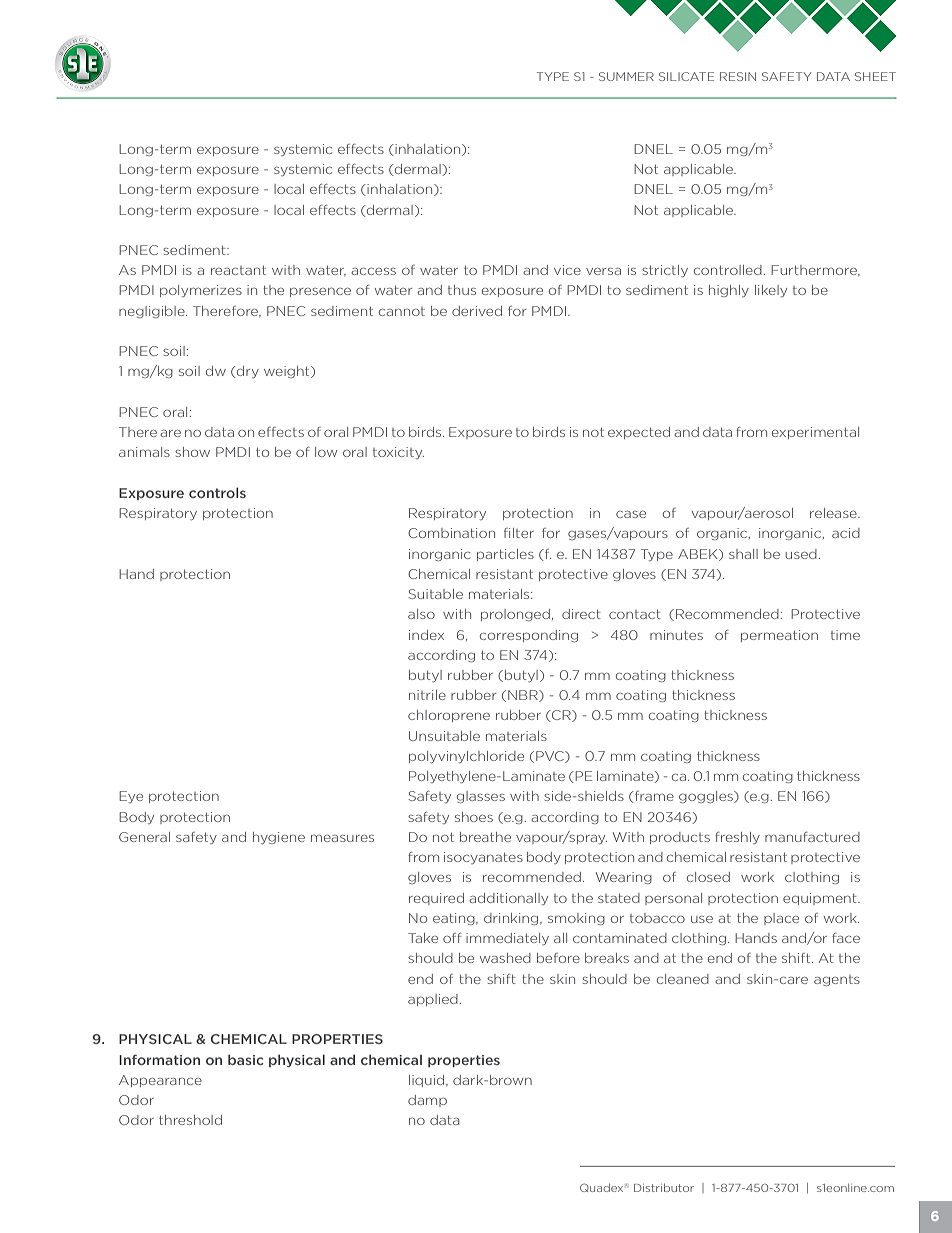 This image has width=952, height=1233. What do you see at coordinates (279, 838) in the image?
I see `hygiene` at bounding box center [279, 838].
